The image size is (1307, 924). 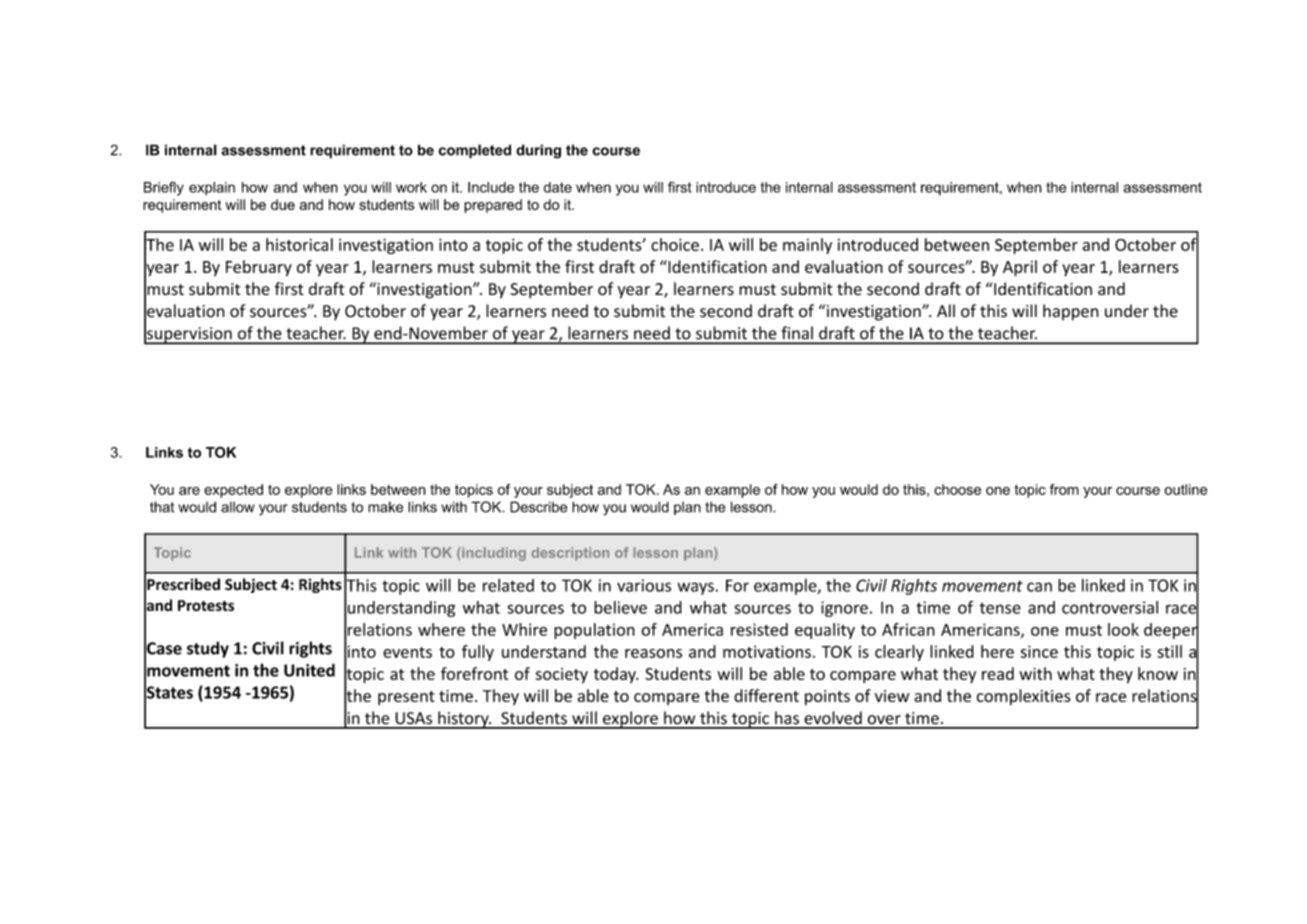 I want to click on April, so click(x=1020, y=268).
